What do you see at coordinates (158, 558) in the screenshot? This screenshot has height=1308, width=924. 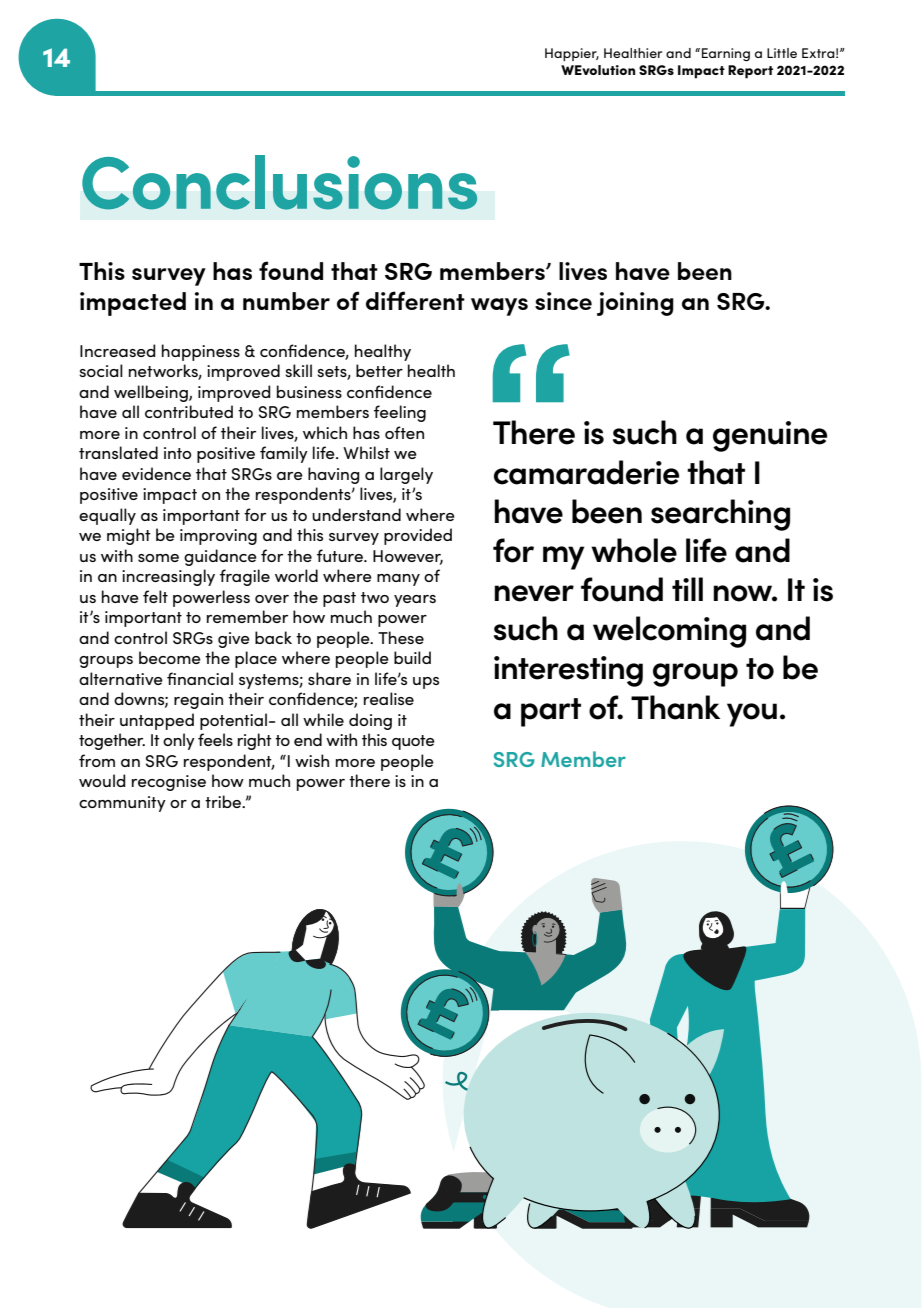 I see `some` at bounding box center [158, 558].
